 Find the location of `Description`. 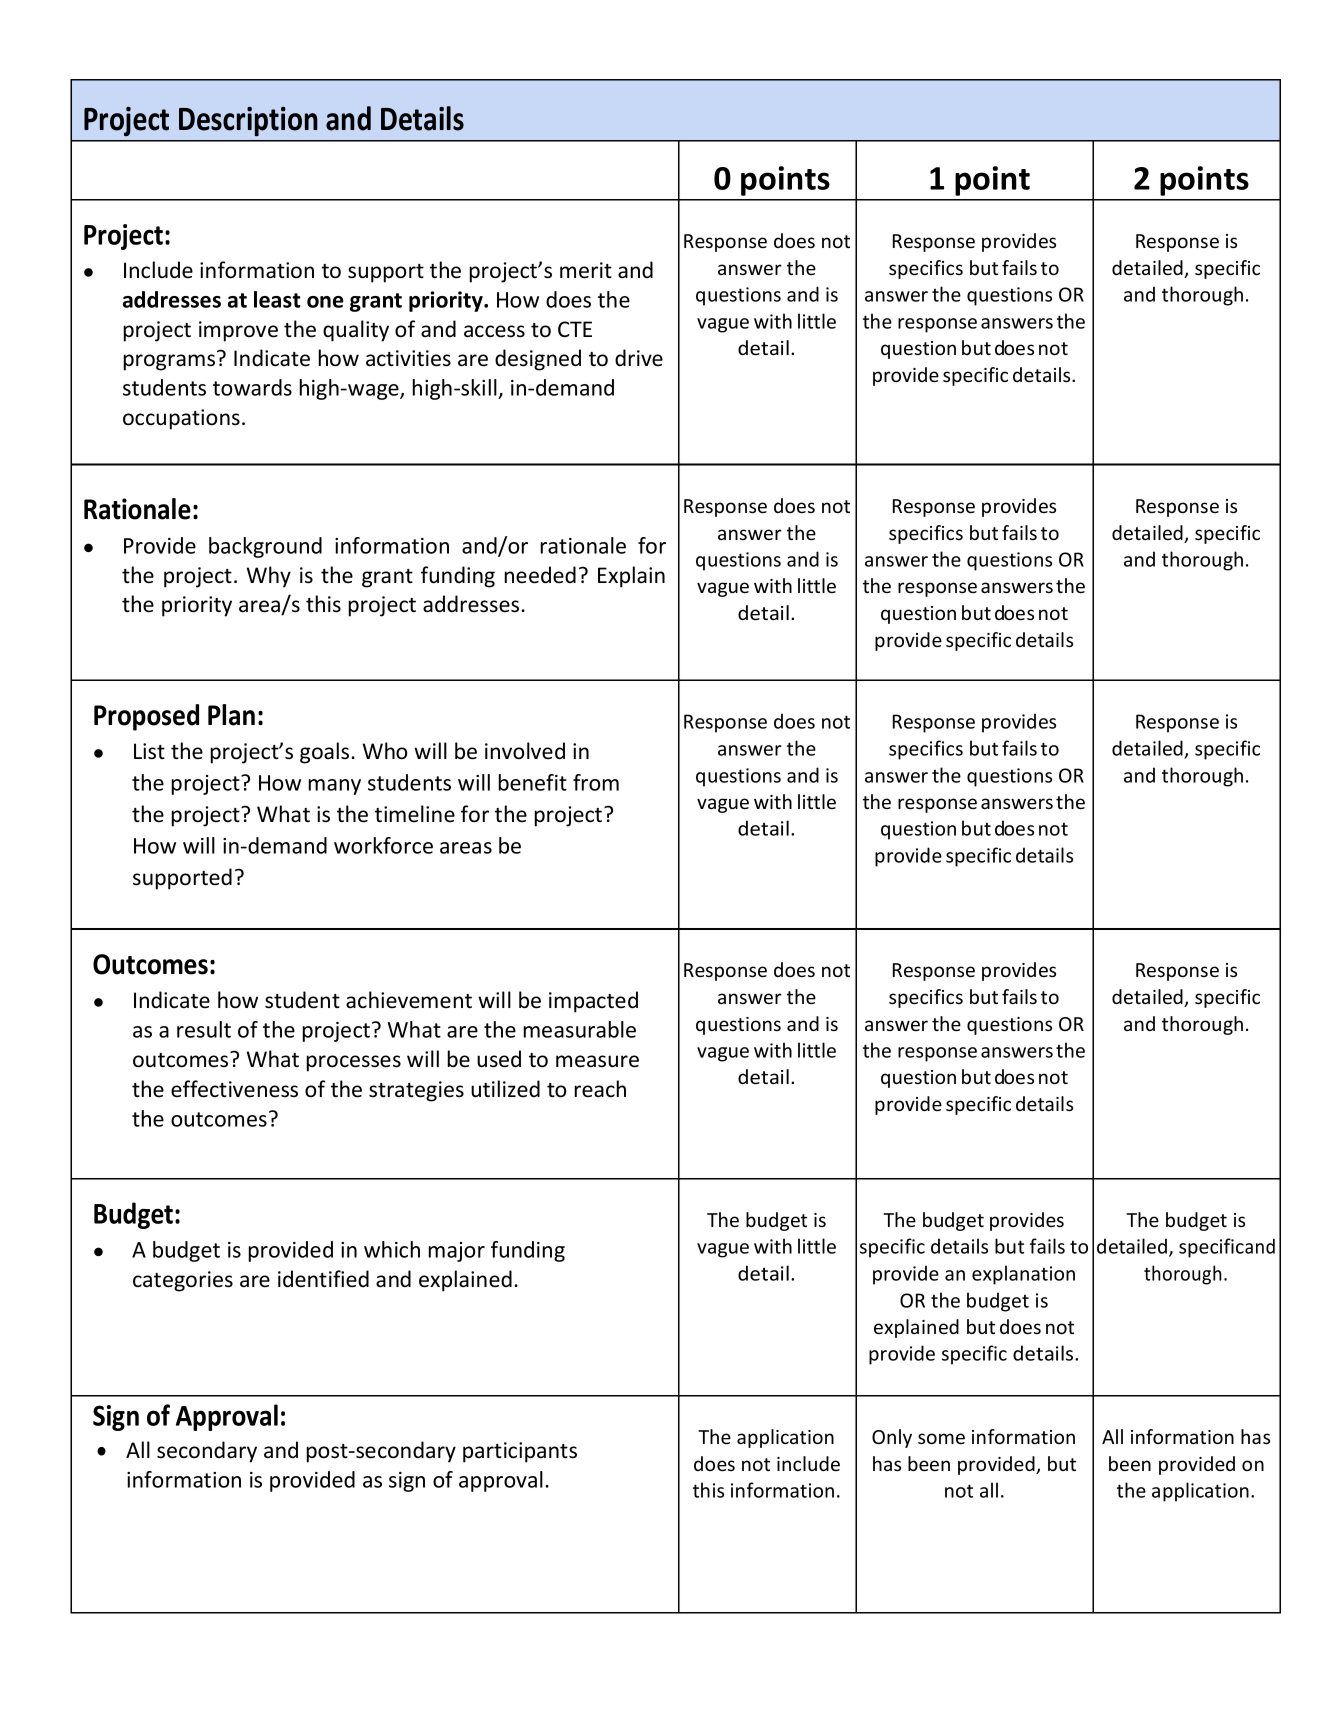

Description is located at coordinates (248, 121).
